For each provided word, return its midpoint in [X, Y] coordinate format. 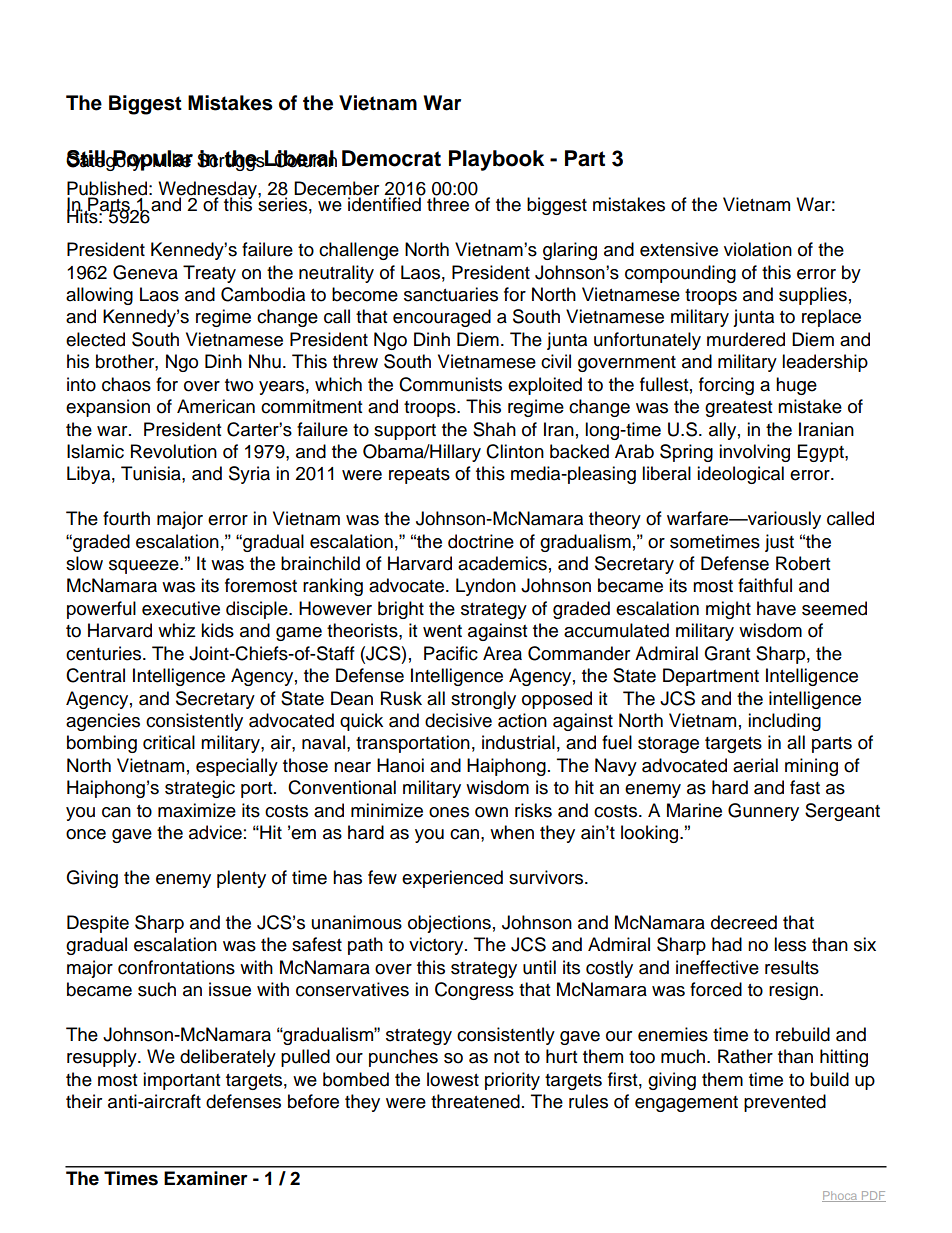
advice [215, 832]
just [779, 543]
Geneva [145, 272]
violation [758, 249]
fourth [126, 518]
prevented [785, 1103]
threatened [475, 1101]
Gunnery [763, 812]
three [448, 203]
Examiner [206, 1178]
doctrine [481, 541]
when [512, 832]
